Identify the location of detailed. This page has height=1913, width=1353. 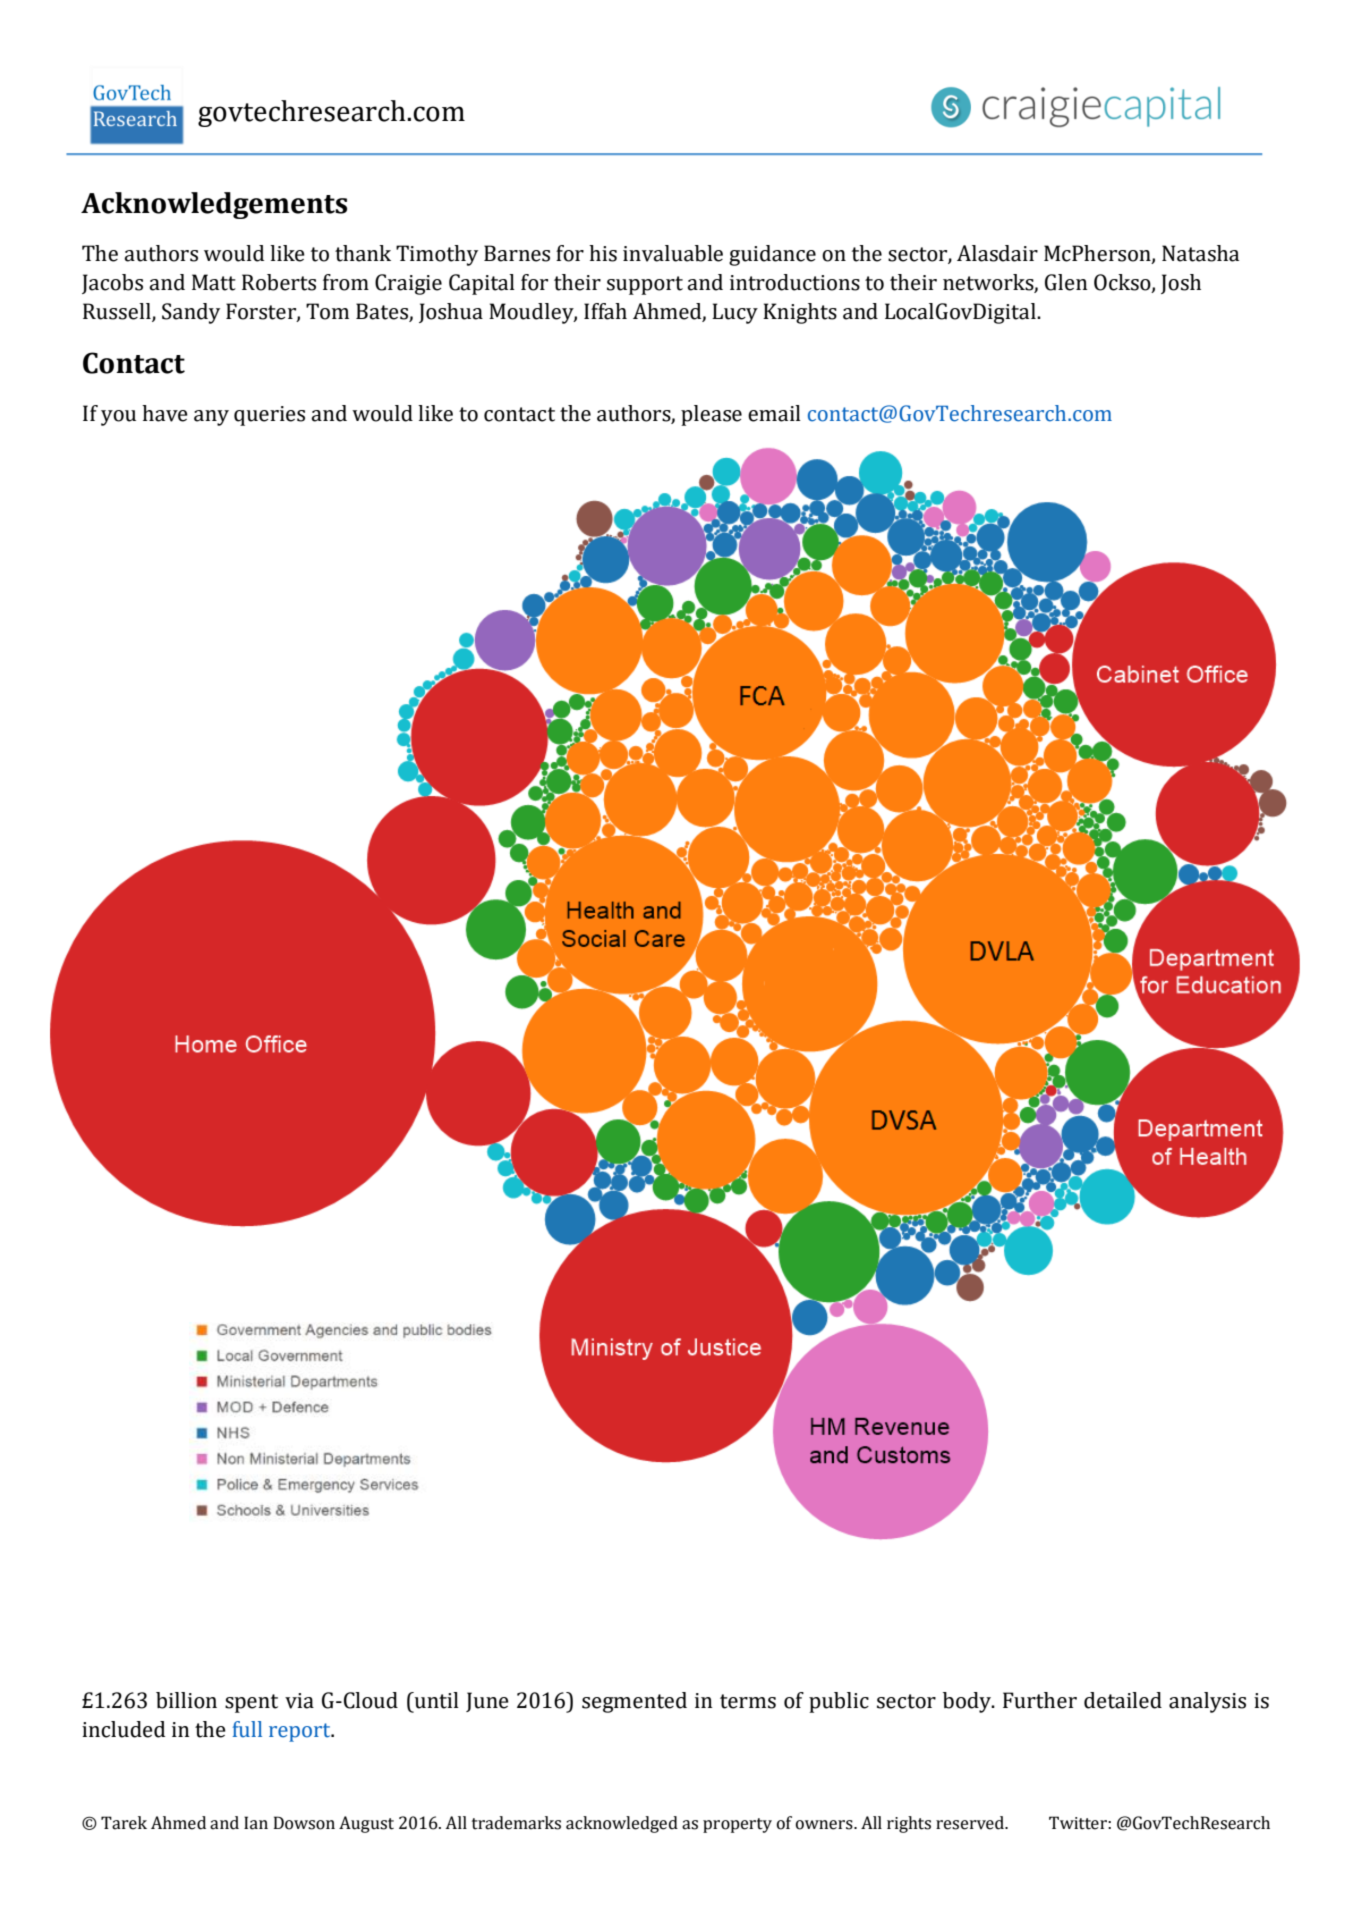
(1123, 1700).
